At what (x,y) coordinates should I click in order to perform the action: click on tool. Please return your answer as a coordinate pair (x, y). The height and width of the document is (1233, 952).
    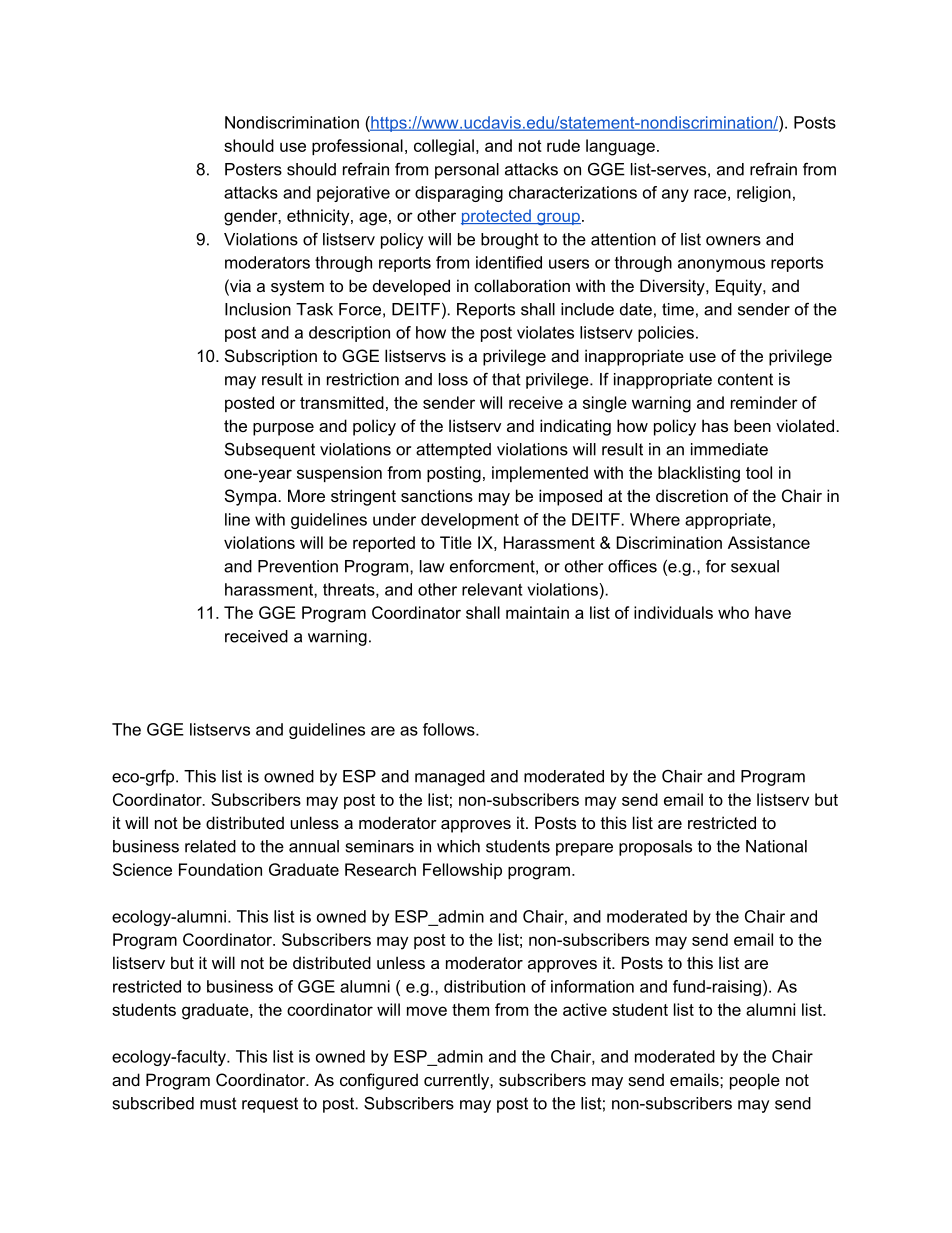
    Looking at the image, I should click on (759, 472).
